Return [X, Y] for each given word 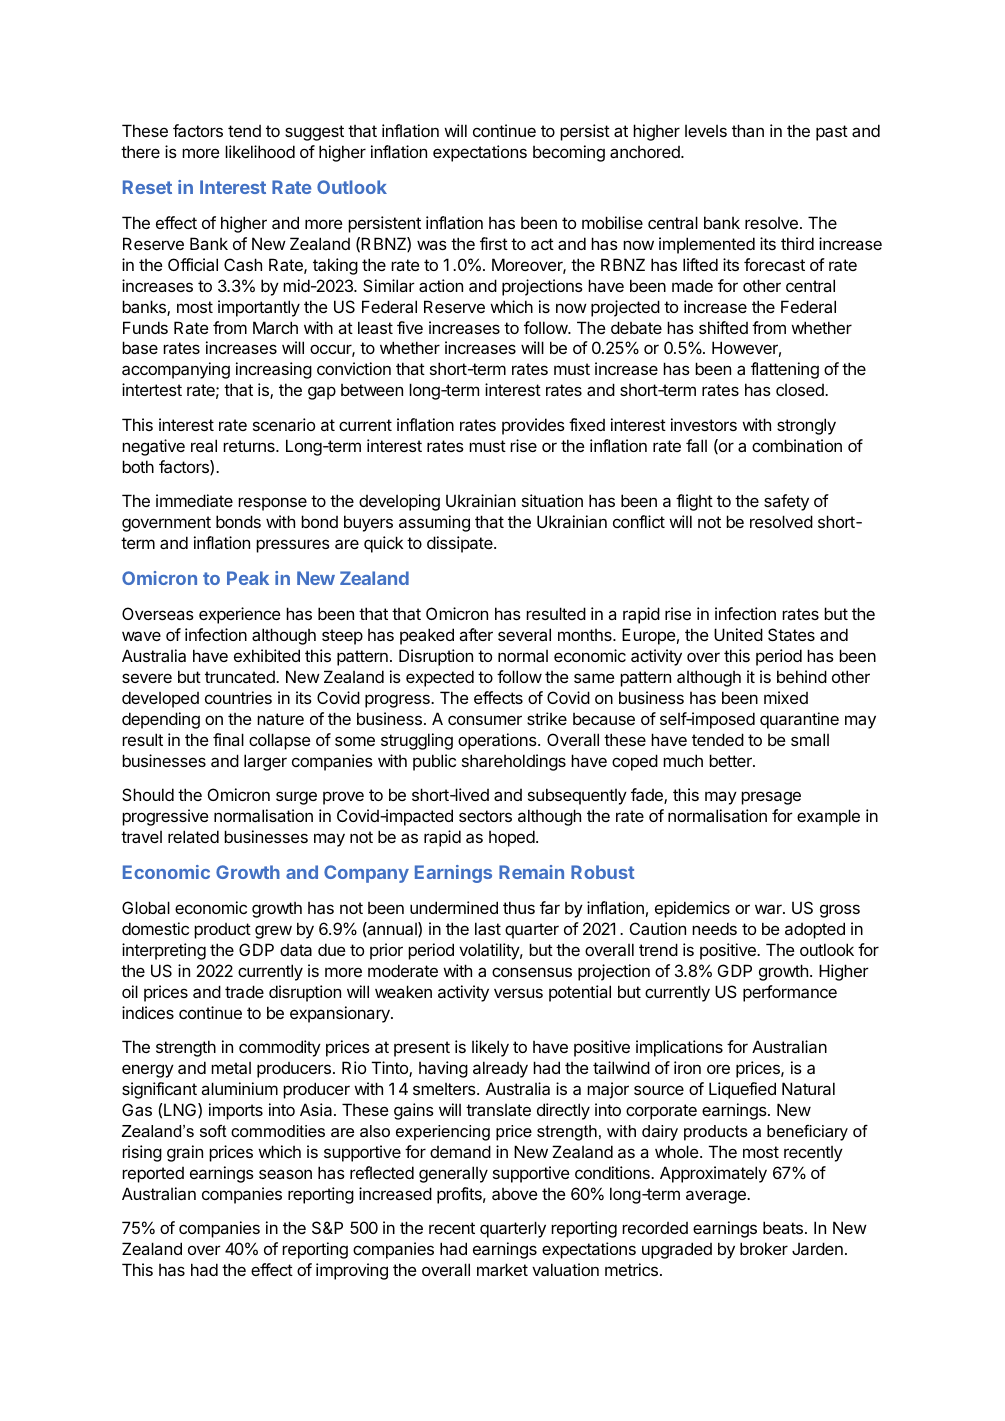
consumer [485, 720]
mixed [786, 697]
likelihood [260, 151]
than [748, 130]
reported [153, 1175]
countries [238, 697]
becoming [569, 153]
